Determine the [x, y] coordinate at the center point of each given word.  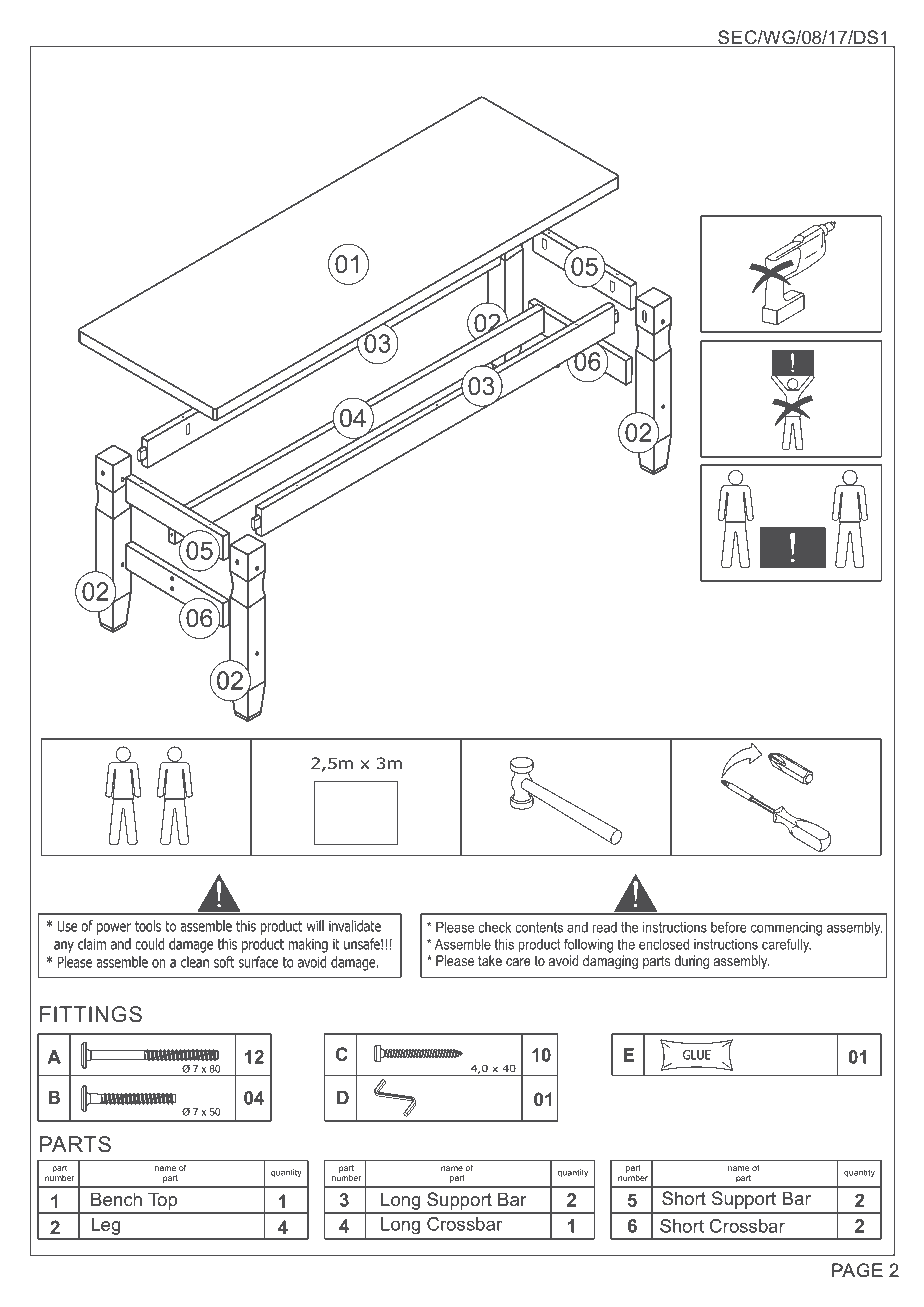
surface [258, 962]
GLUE [697, 1055]
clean [195, 962]
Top [163, 1202]
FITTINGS [91, 1014]
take [490, 960]
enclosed [664, 944]
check [494, 927]
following [588, 945]
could [149, 944]
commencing [786, 930]
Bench [116, 1199]
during [691, 962]
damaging [610, 962]
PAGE [857, 1270]
